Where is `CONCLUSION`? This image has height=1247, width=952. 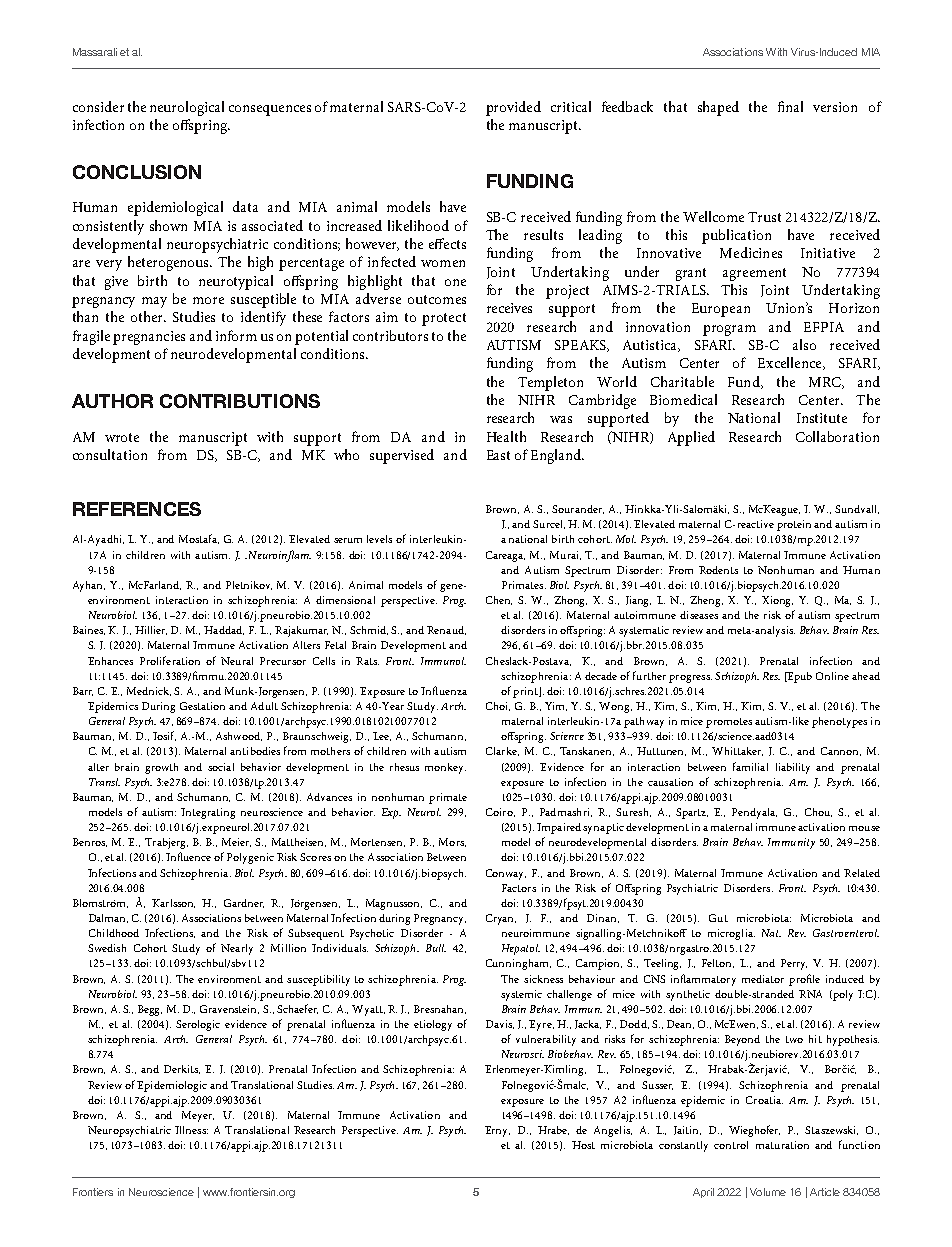 CONCLUSION is located at coordinates (137, 172).
